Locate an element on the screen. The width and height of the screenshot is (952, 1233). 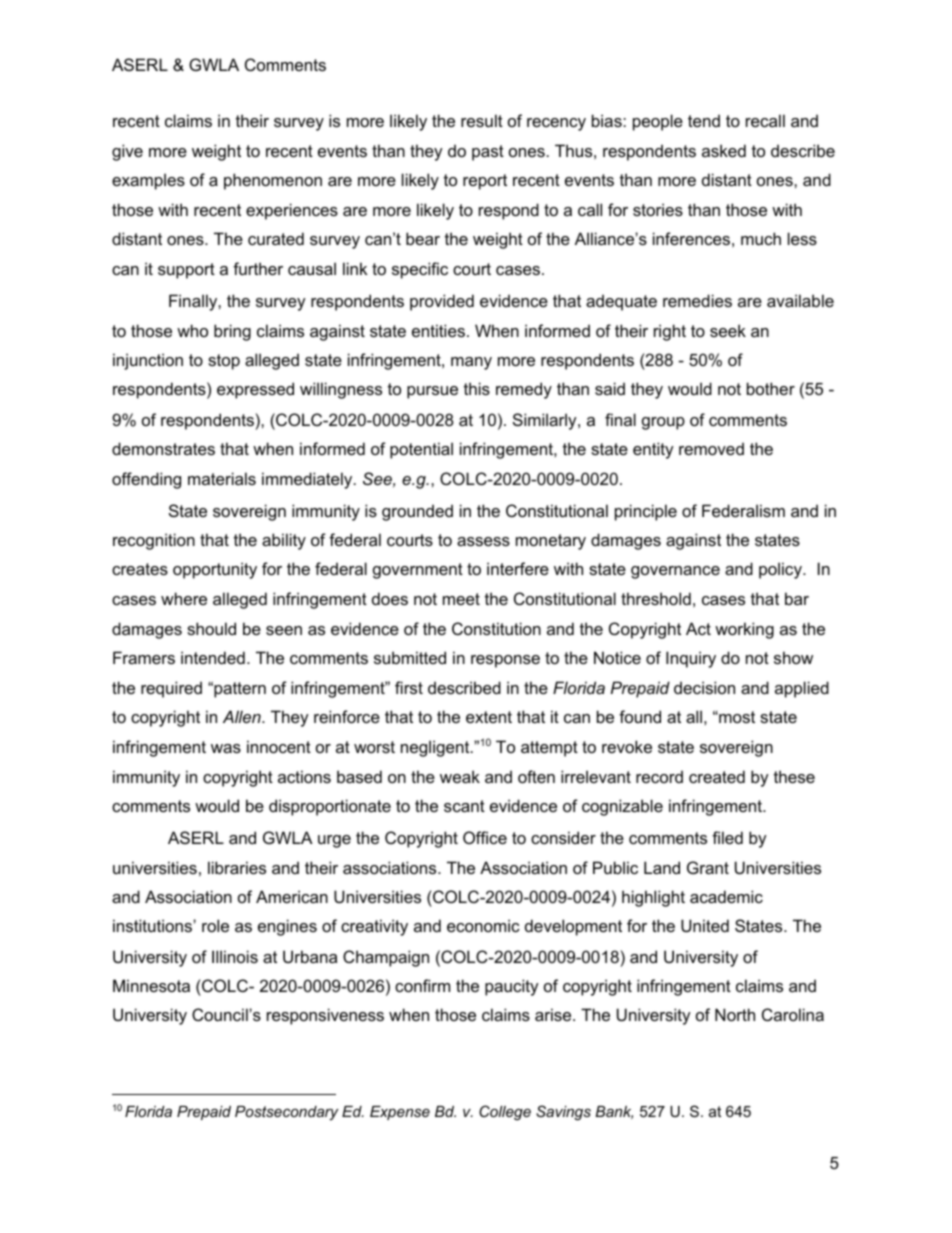
who is located at coordinates (192, 330).
